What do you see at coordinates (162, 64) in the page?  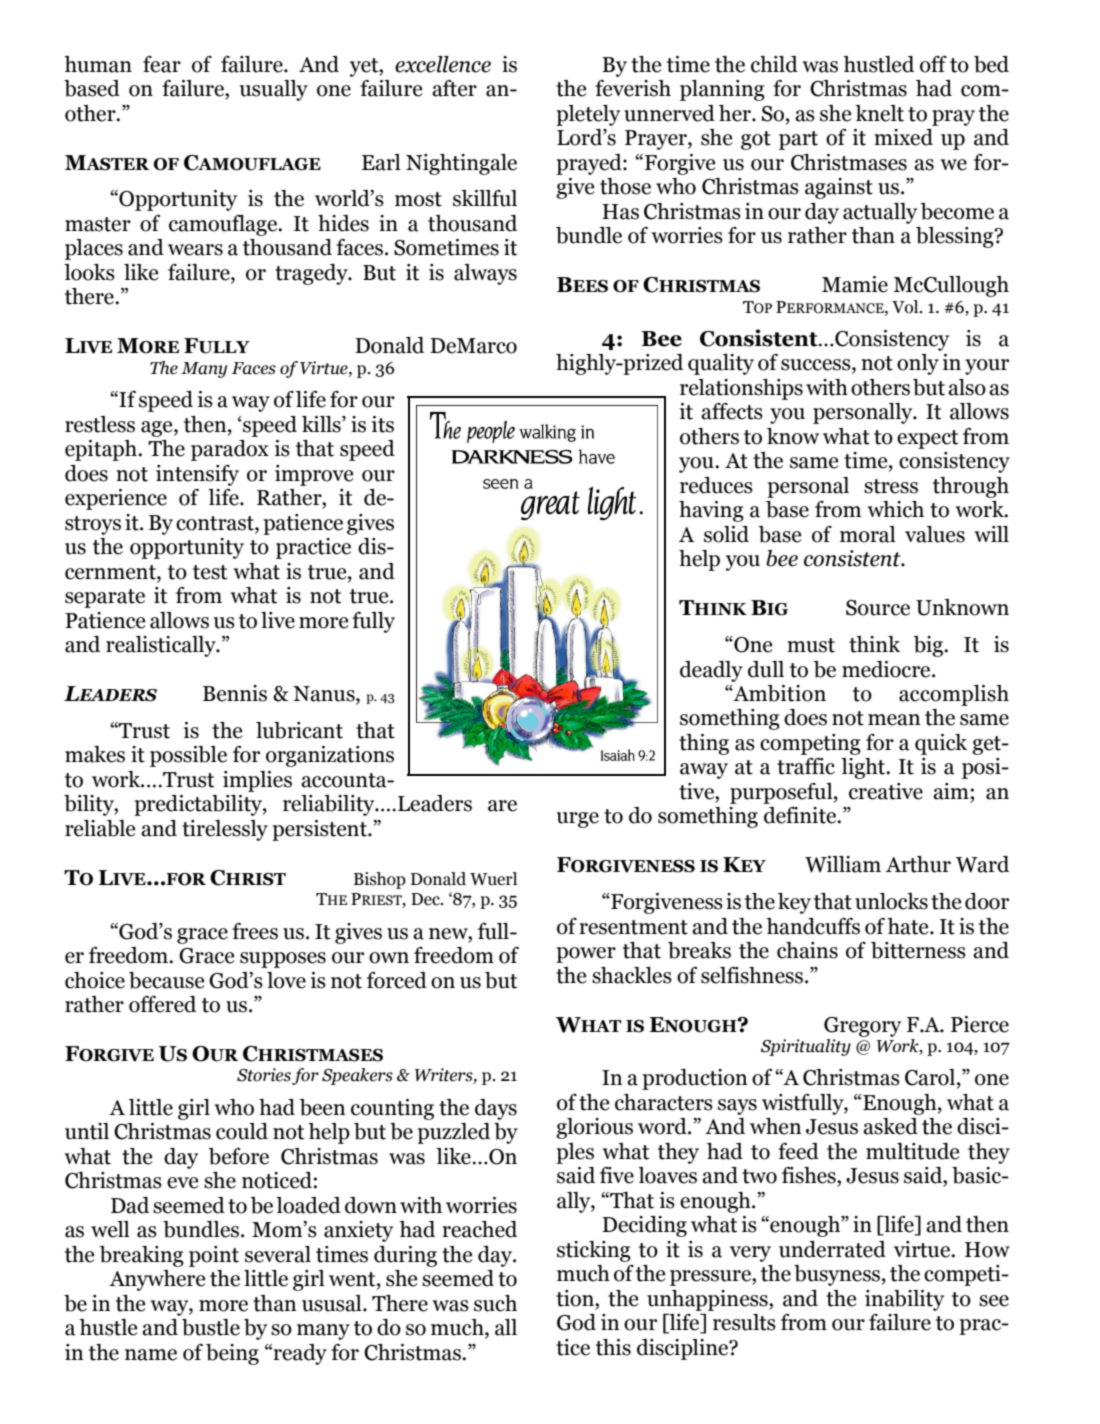 I see `fear` at bounding box center [162, 64].
